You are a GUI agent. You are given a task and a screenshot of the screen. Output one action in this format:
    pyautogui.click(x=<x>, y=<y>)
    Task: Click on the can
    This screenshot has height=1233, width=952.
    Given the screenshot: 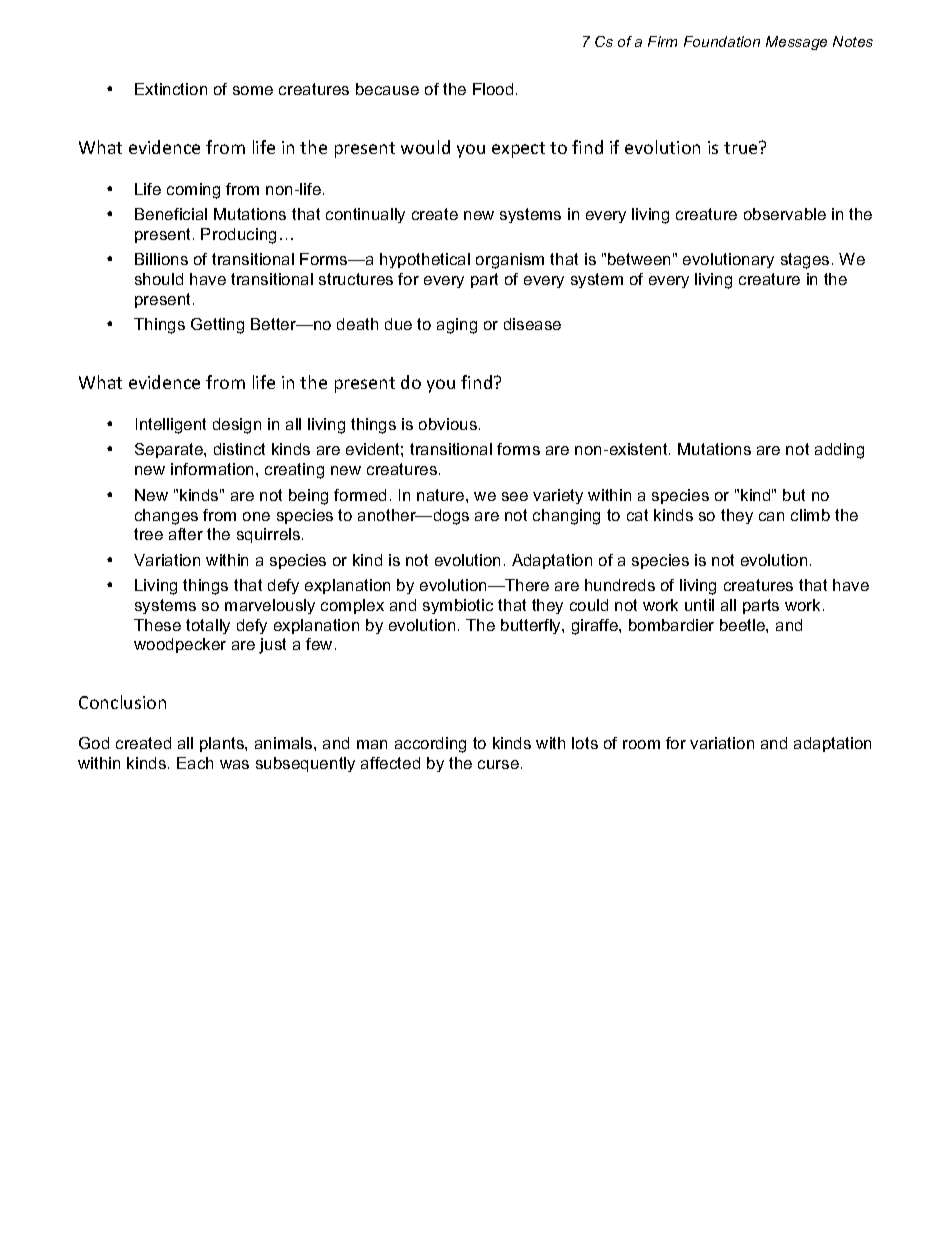 What is the action you would take?
    pyautogui.click(x=771, y=516)
